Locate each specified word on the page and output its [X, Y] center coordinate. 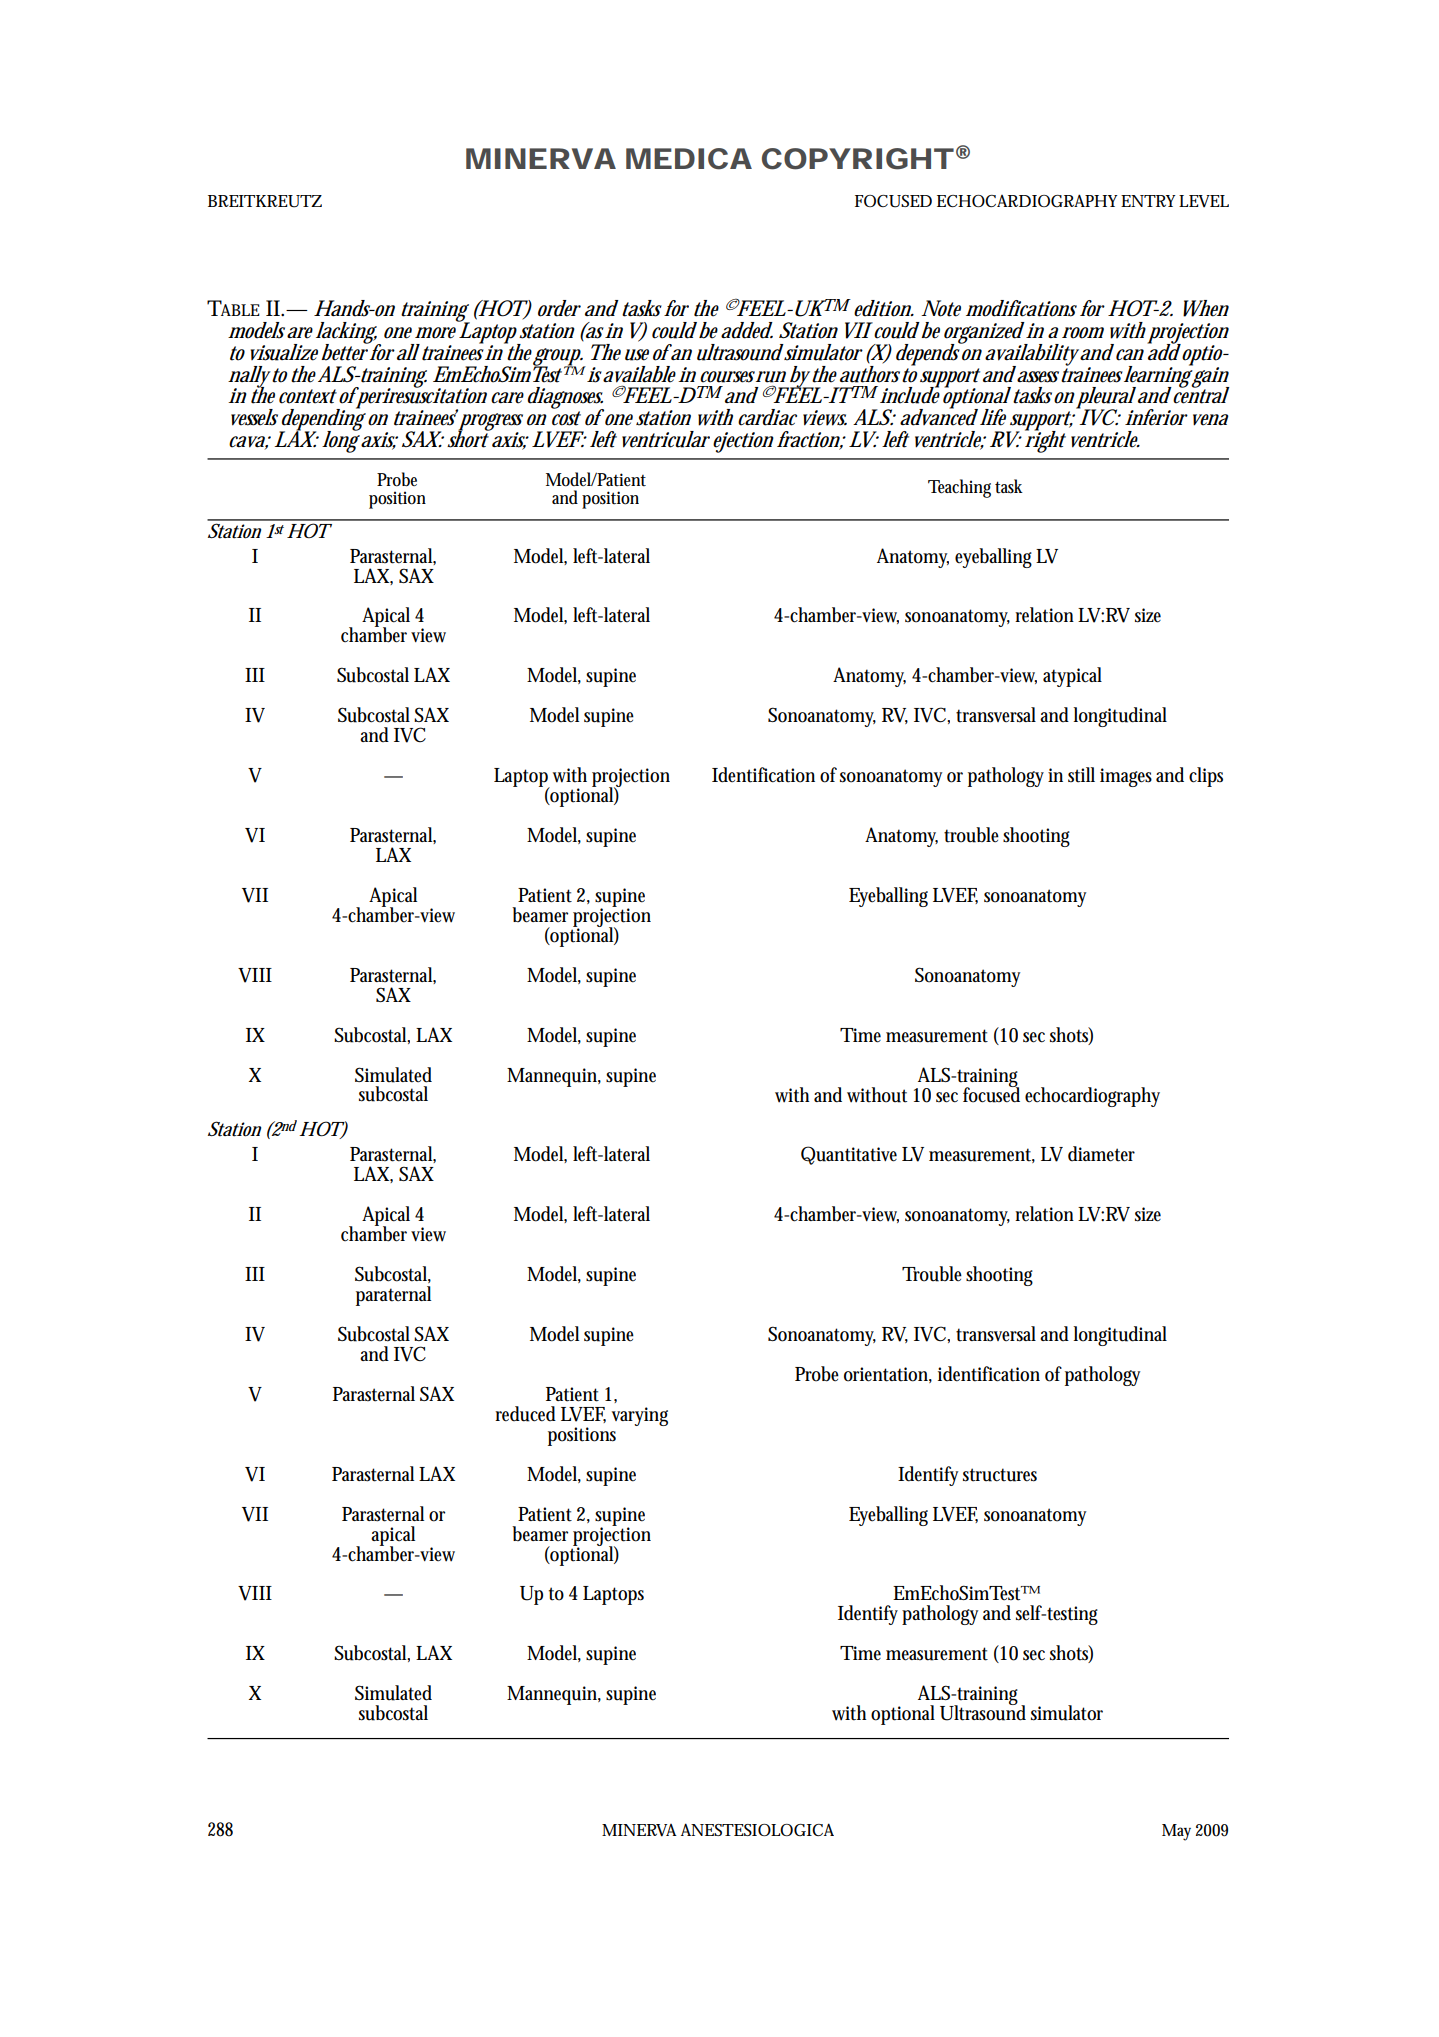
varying [640, 1416]
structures [1000, 1475]
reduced [525, 1414]
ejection [743, 442]
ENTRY [1148, 201]
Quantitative [849, 1155]
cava [249, 443]
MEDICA [689, 159]
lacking [347, 334]
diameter [1101, 1154]
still [1081, 775]
